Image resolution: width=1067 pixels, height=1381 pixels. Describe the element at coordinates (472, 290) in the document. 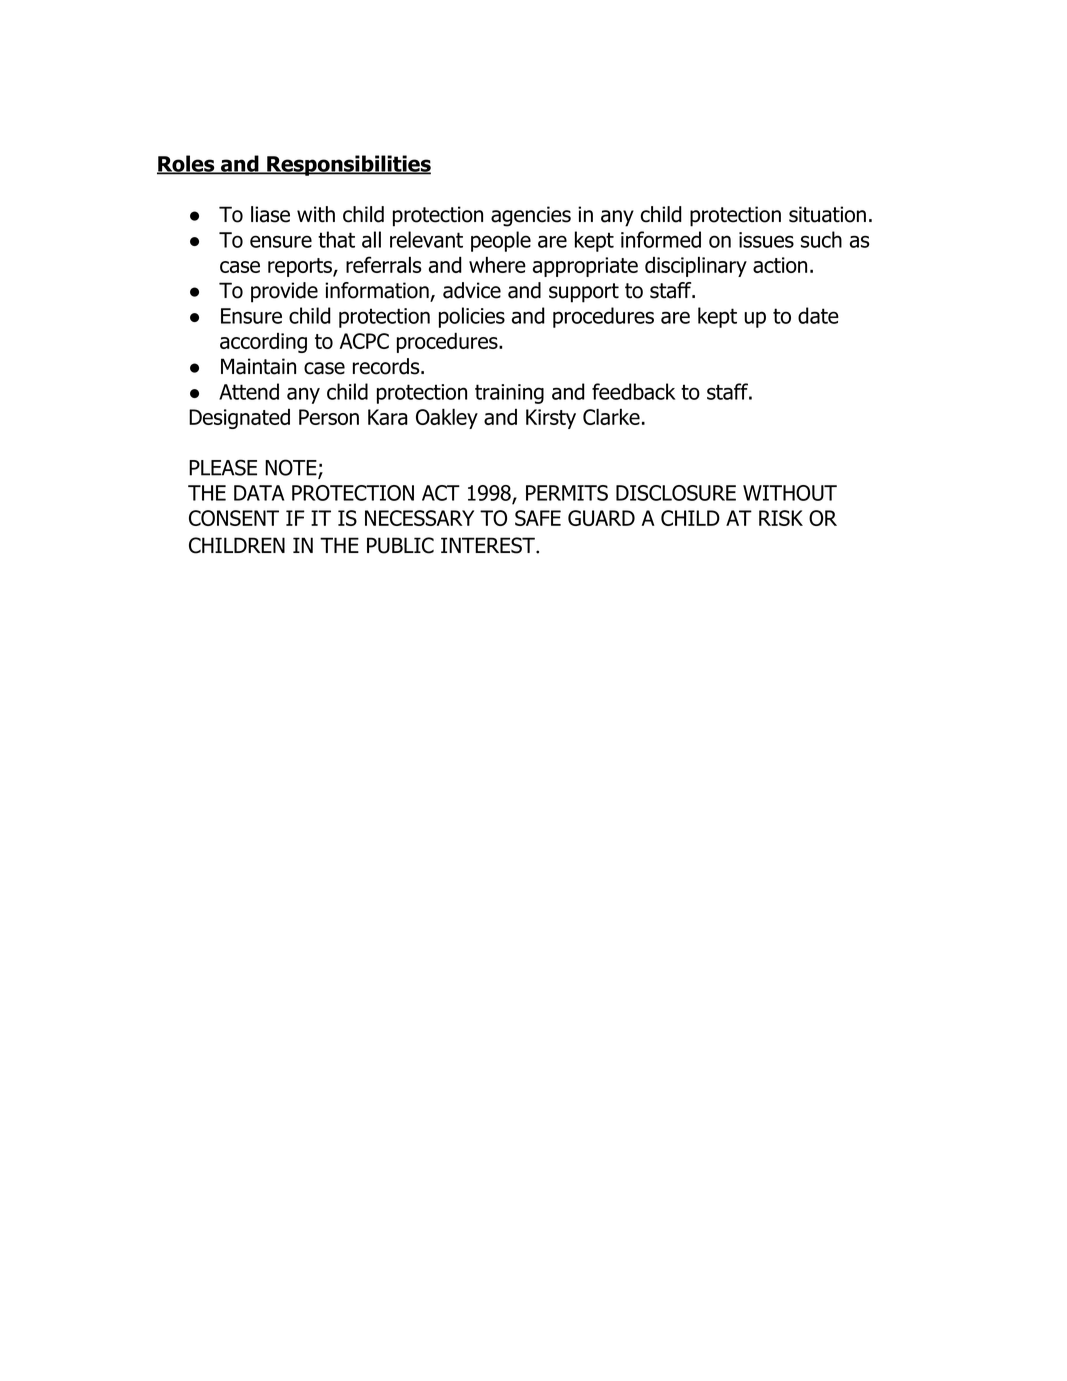

I see `advice` at that location.
